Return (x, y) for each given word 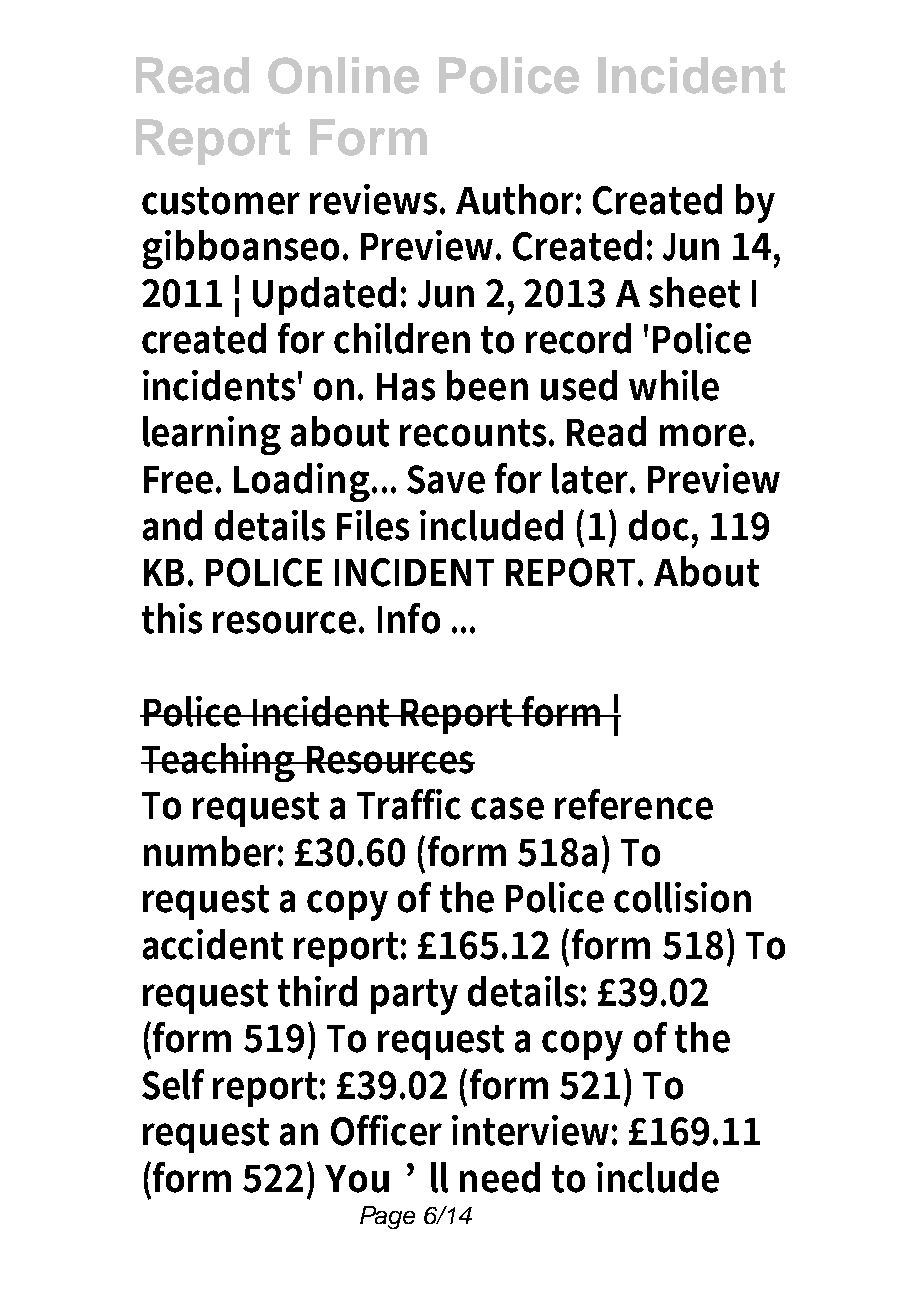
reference (634, 804)
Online (343, 75)
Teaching (219, 762)
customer (221, 201)
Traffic (409, 804)
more (703, 435)
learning (212, 435)
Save (446, 479)
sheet (694, 292)
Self (173, 1084)
